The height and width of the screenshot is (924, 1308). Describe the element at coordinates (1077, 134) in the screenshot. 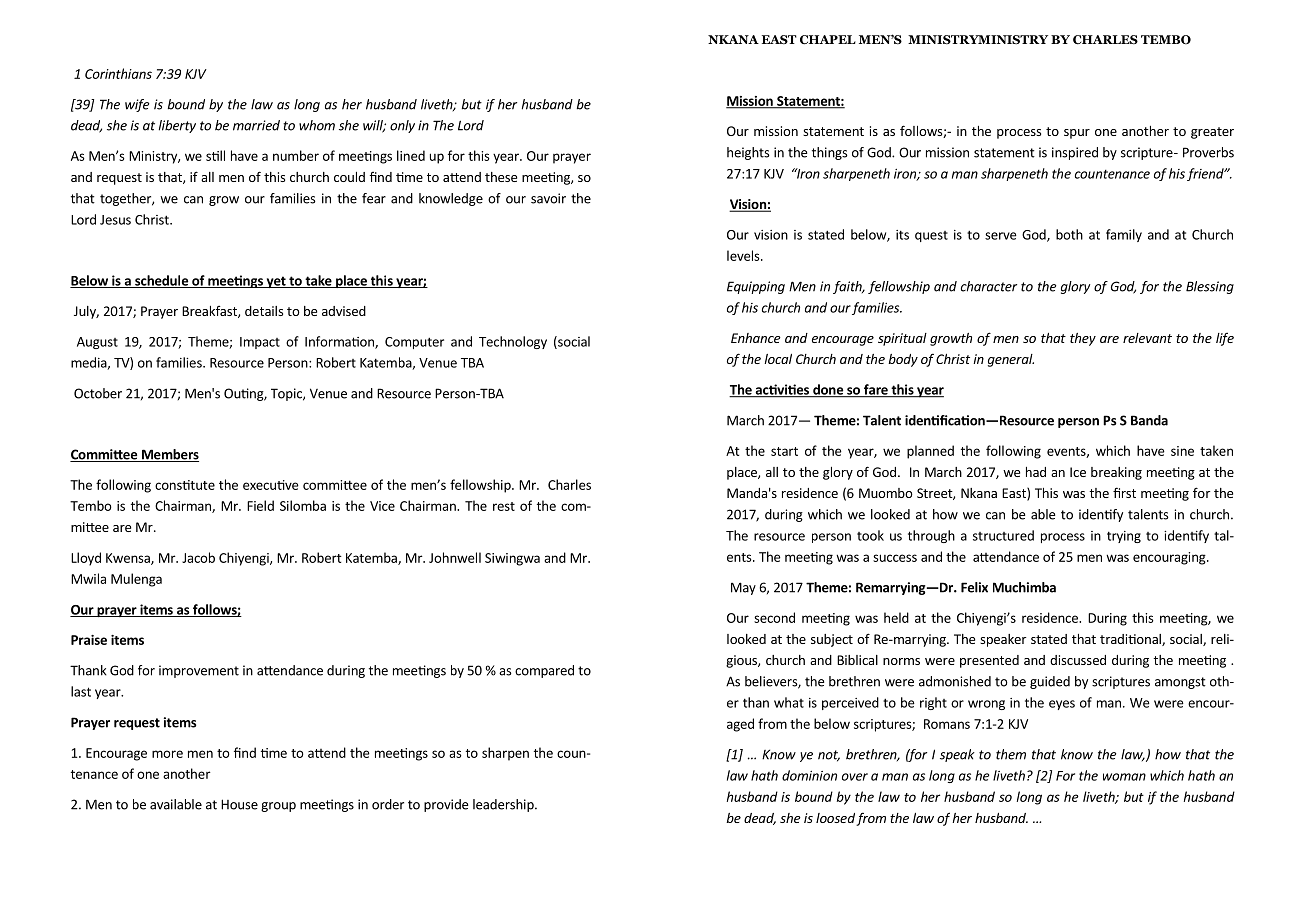

I see `spur` at that location.
